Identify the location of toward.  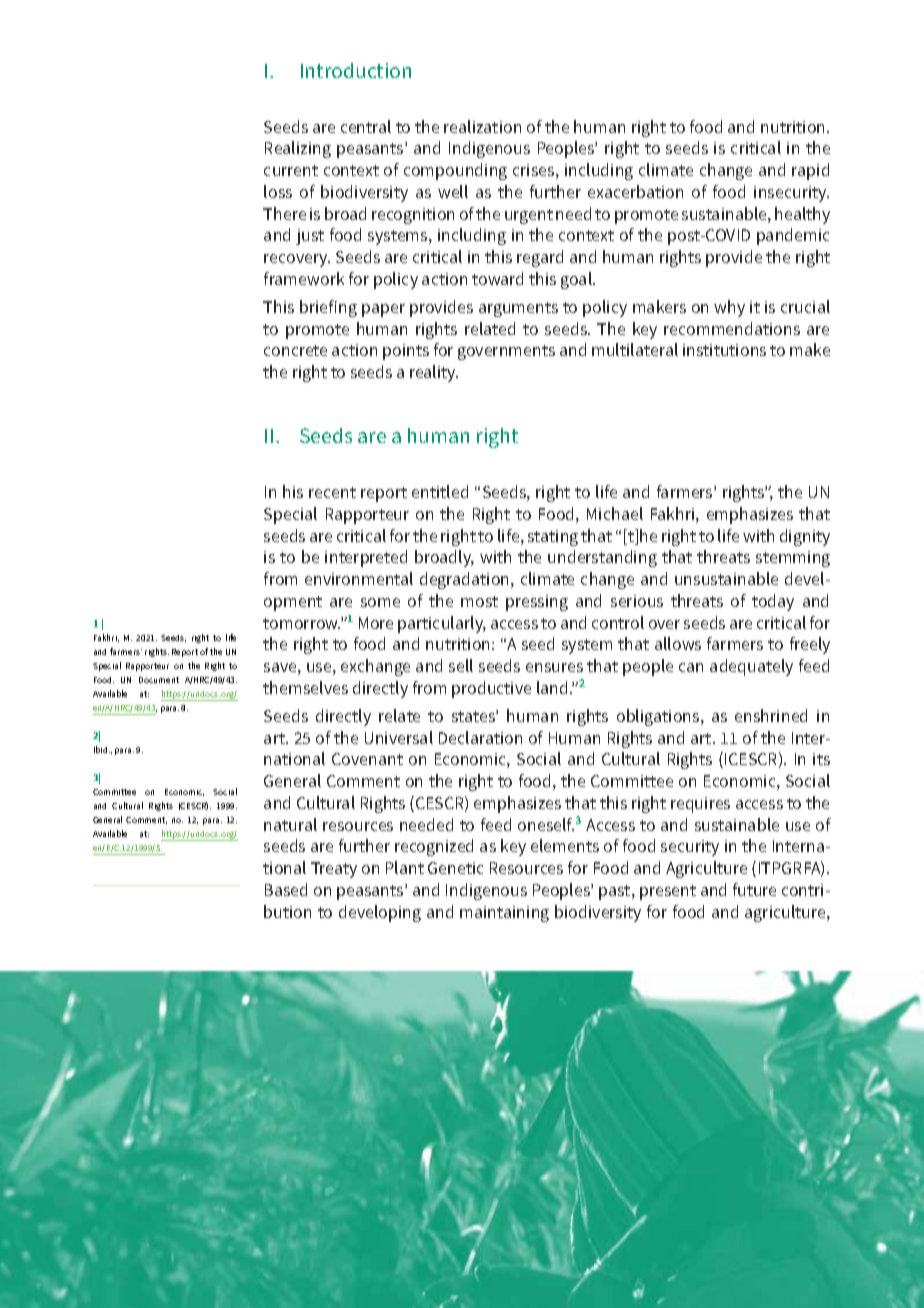
(497, 278).
